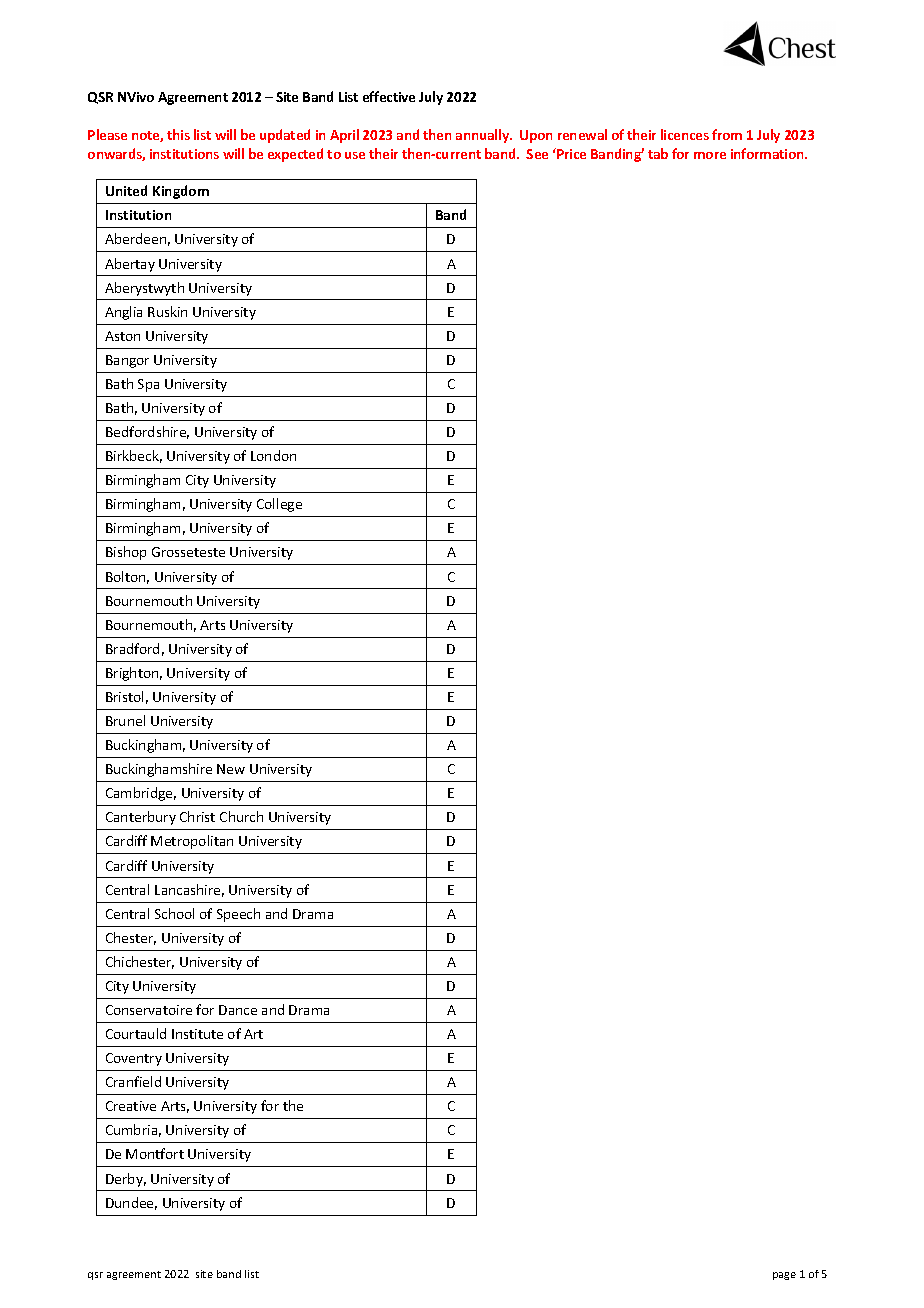  What do you see at coordinates (241, 816) in the screenshot?
I see `Church` at bounding box center [241, 816].
